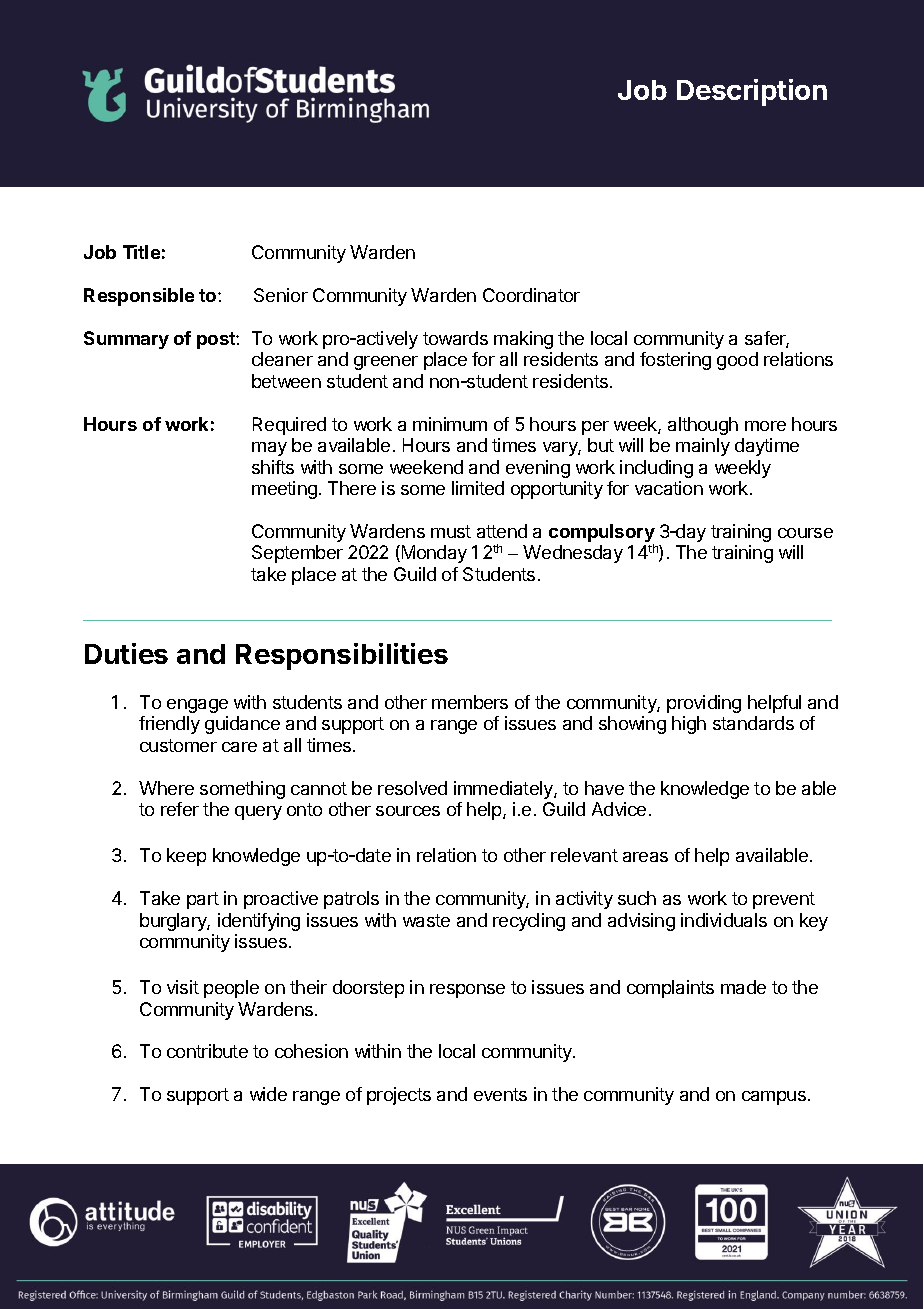  Describe the element at coordinates (774, 1098) in the screenshot. I see `campus` at that location.
